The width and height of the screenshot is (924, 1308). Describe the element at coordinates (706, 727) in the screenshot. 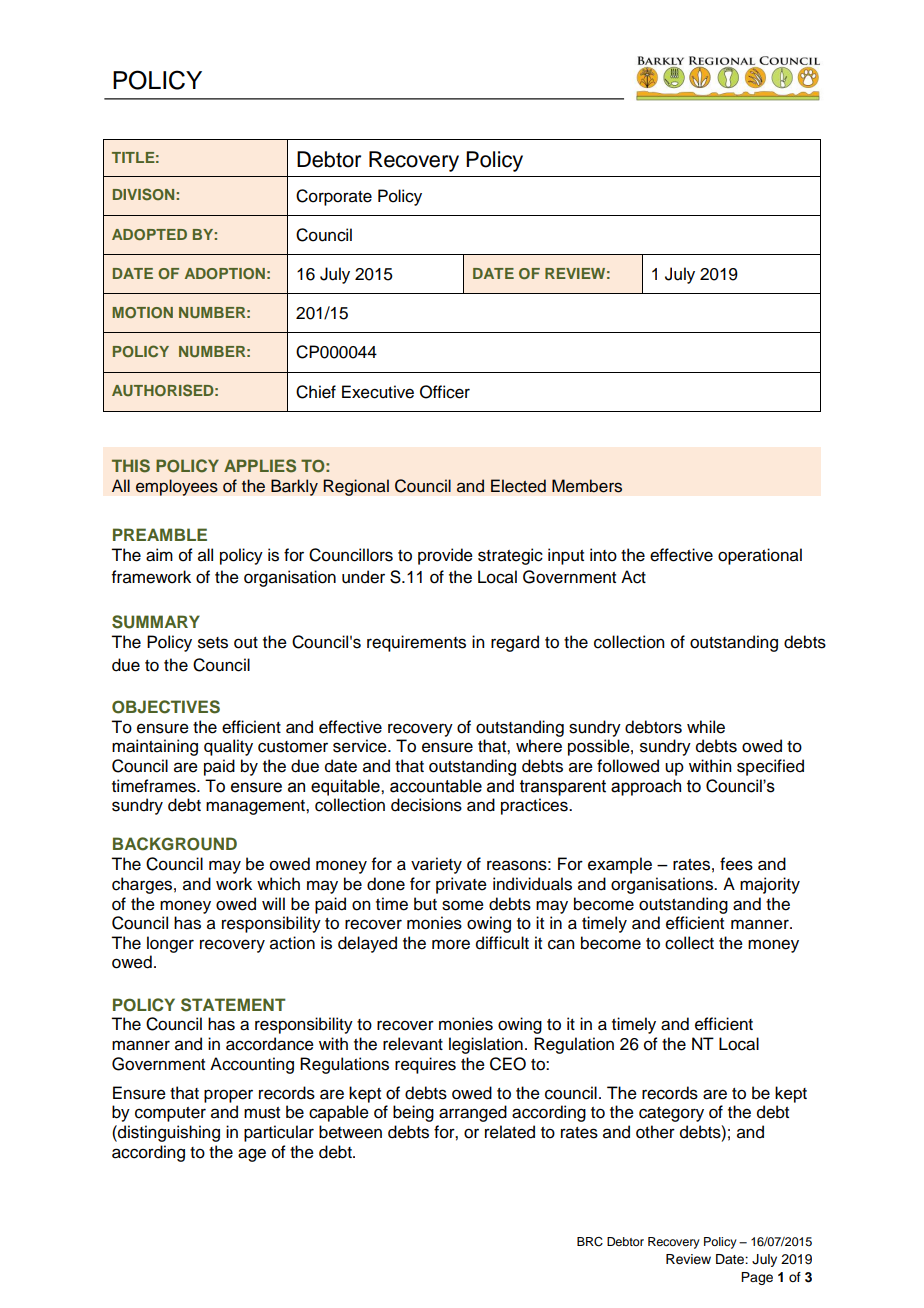

I see `while` at that location.
